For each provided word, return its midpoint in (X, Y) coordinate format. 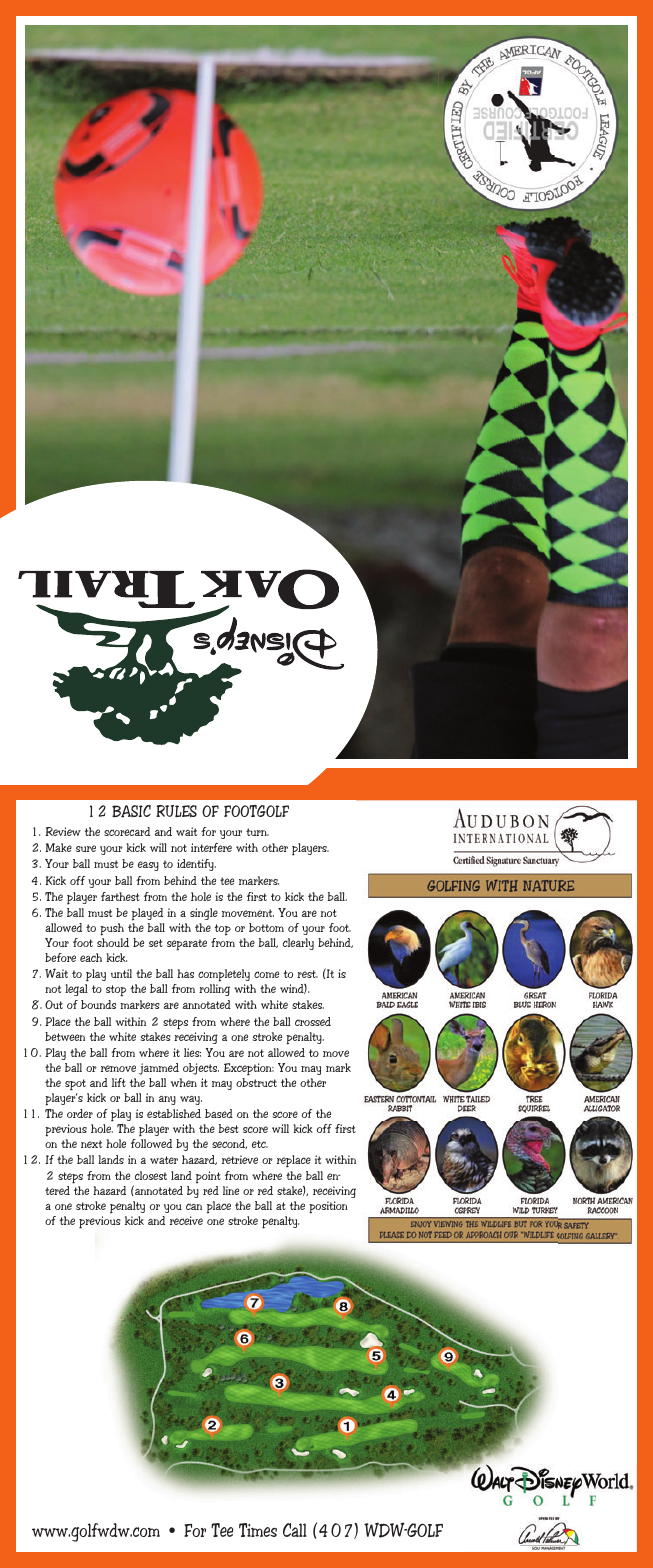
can (194, 1206)
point (208, 1177)
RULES (176, 811)
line (231, 1190)
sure (86, 848)
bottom (266, 927)
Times (258, 1530)
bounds (98, 1004)
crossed (313, 1021)
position (328, 1207)
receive (186, 1220)
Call (295, 1530)
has (185, 973)
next (91, 1144)
